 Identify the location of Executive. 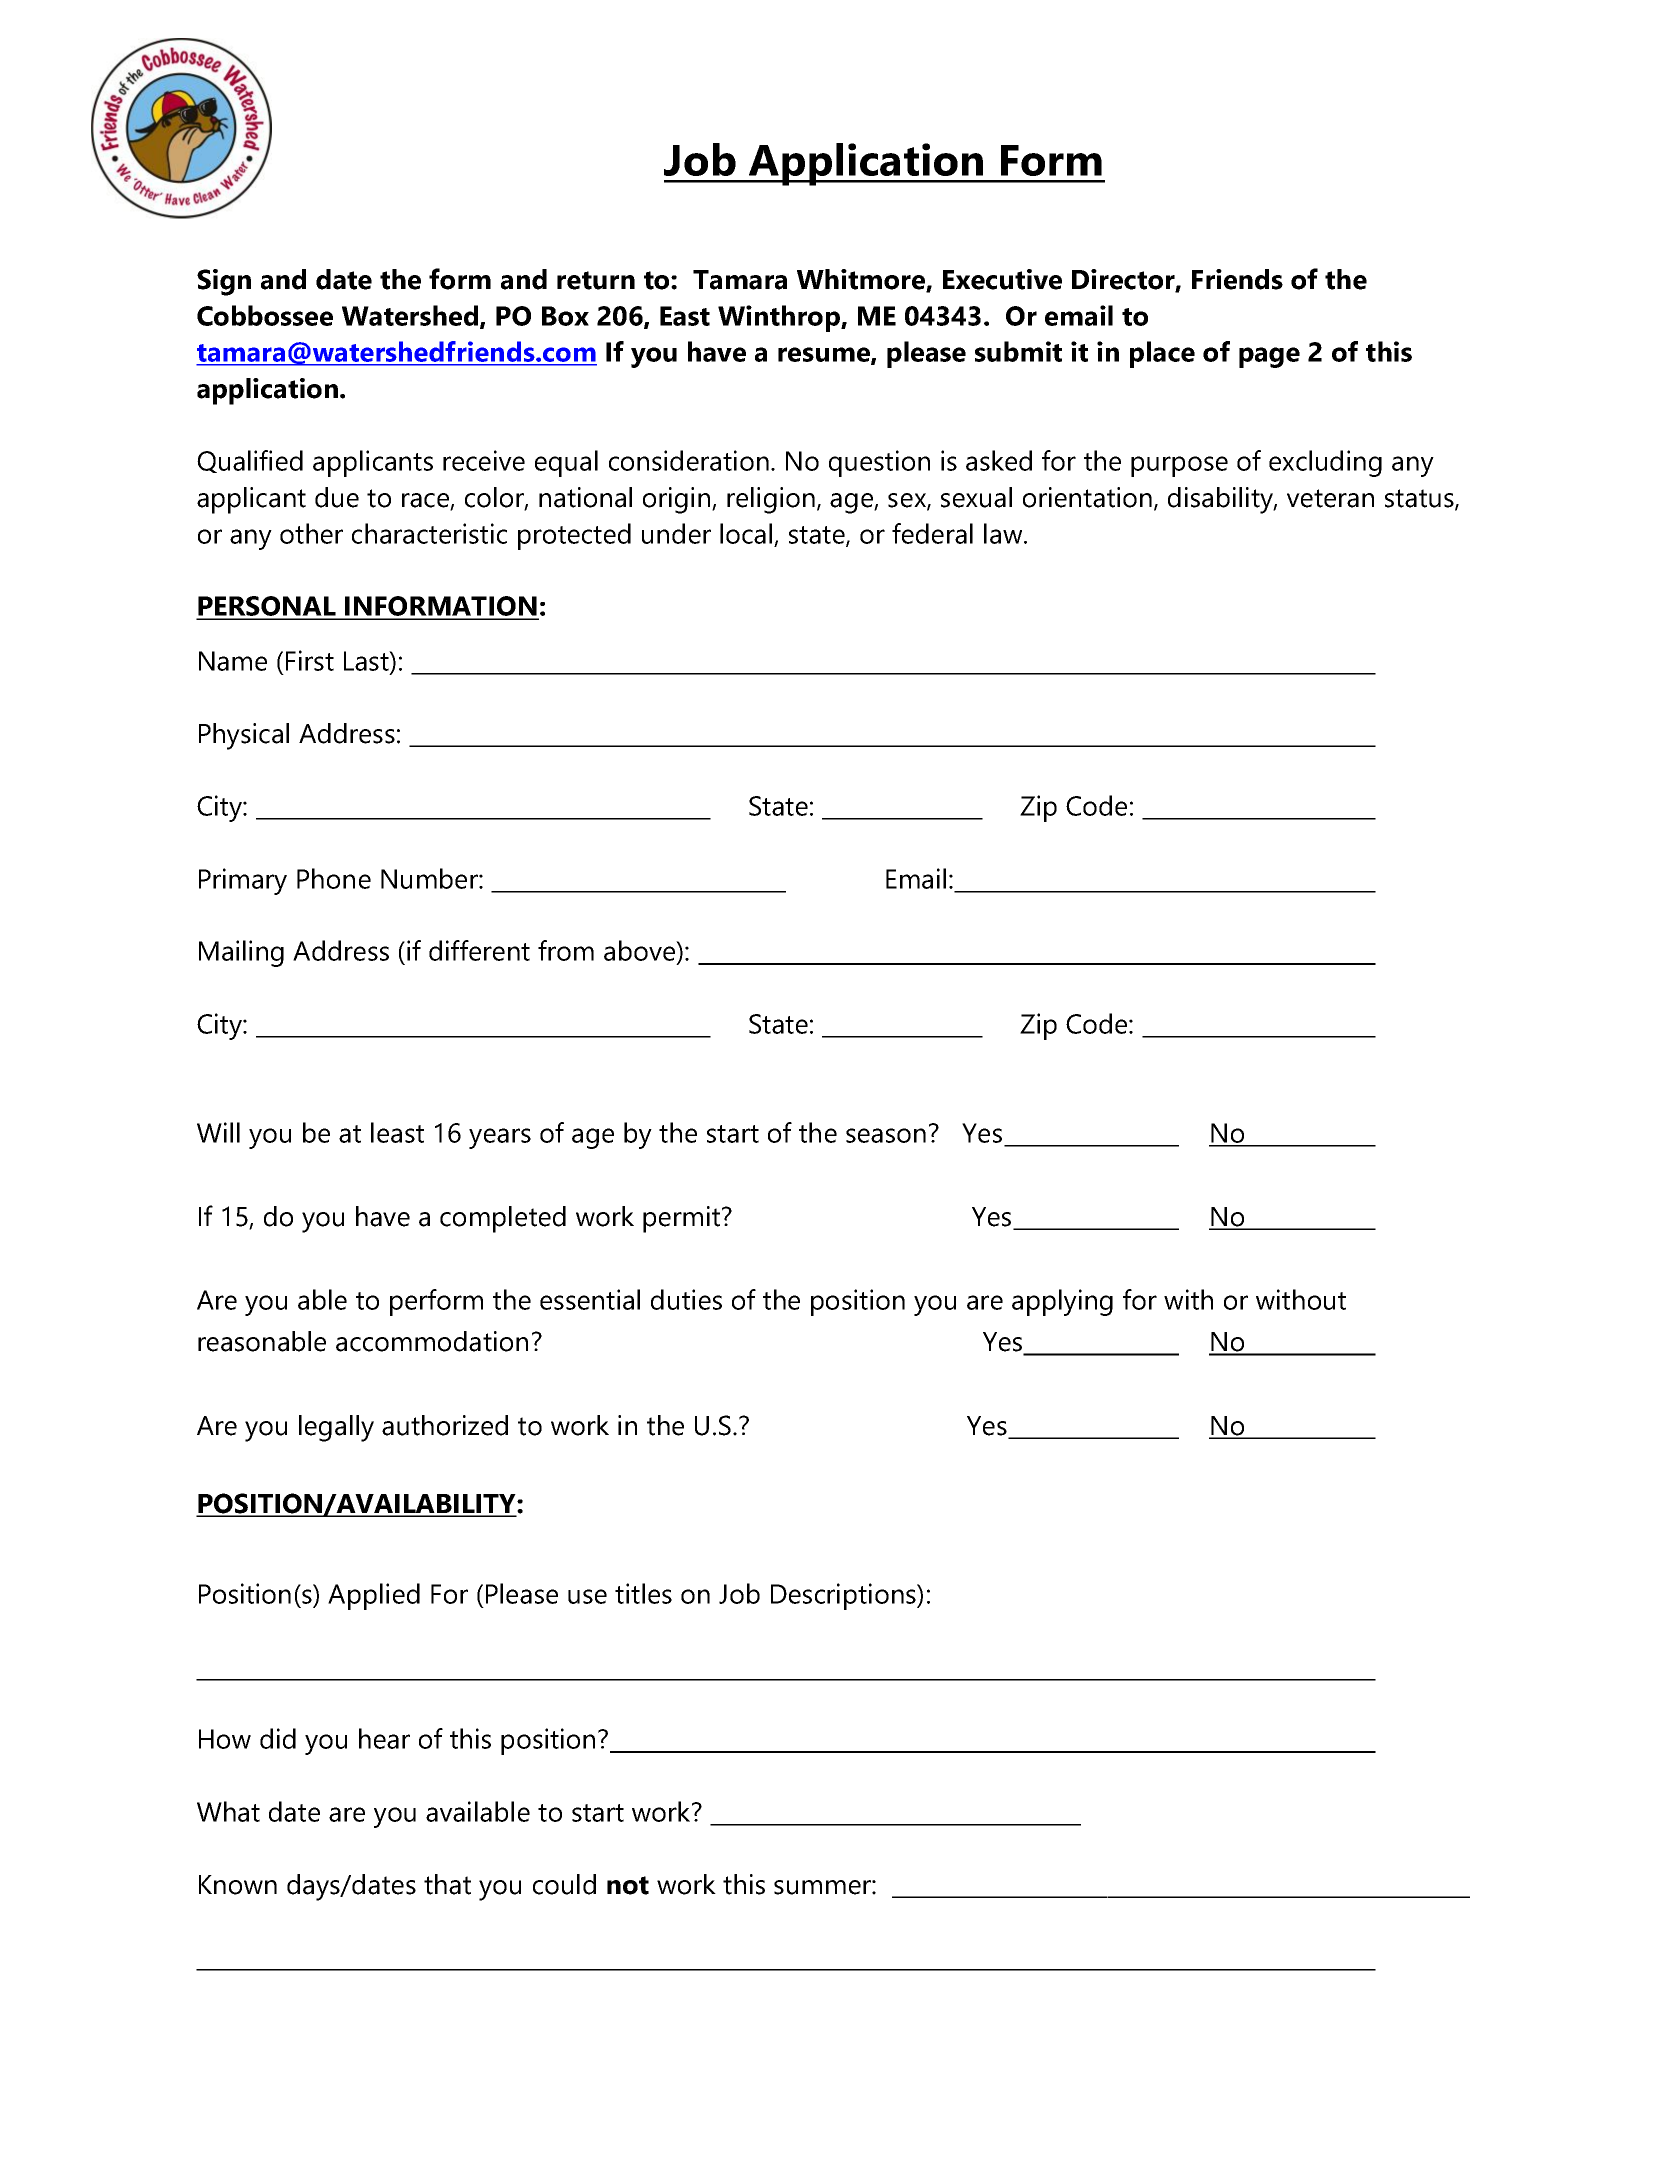
(1002, 279).
